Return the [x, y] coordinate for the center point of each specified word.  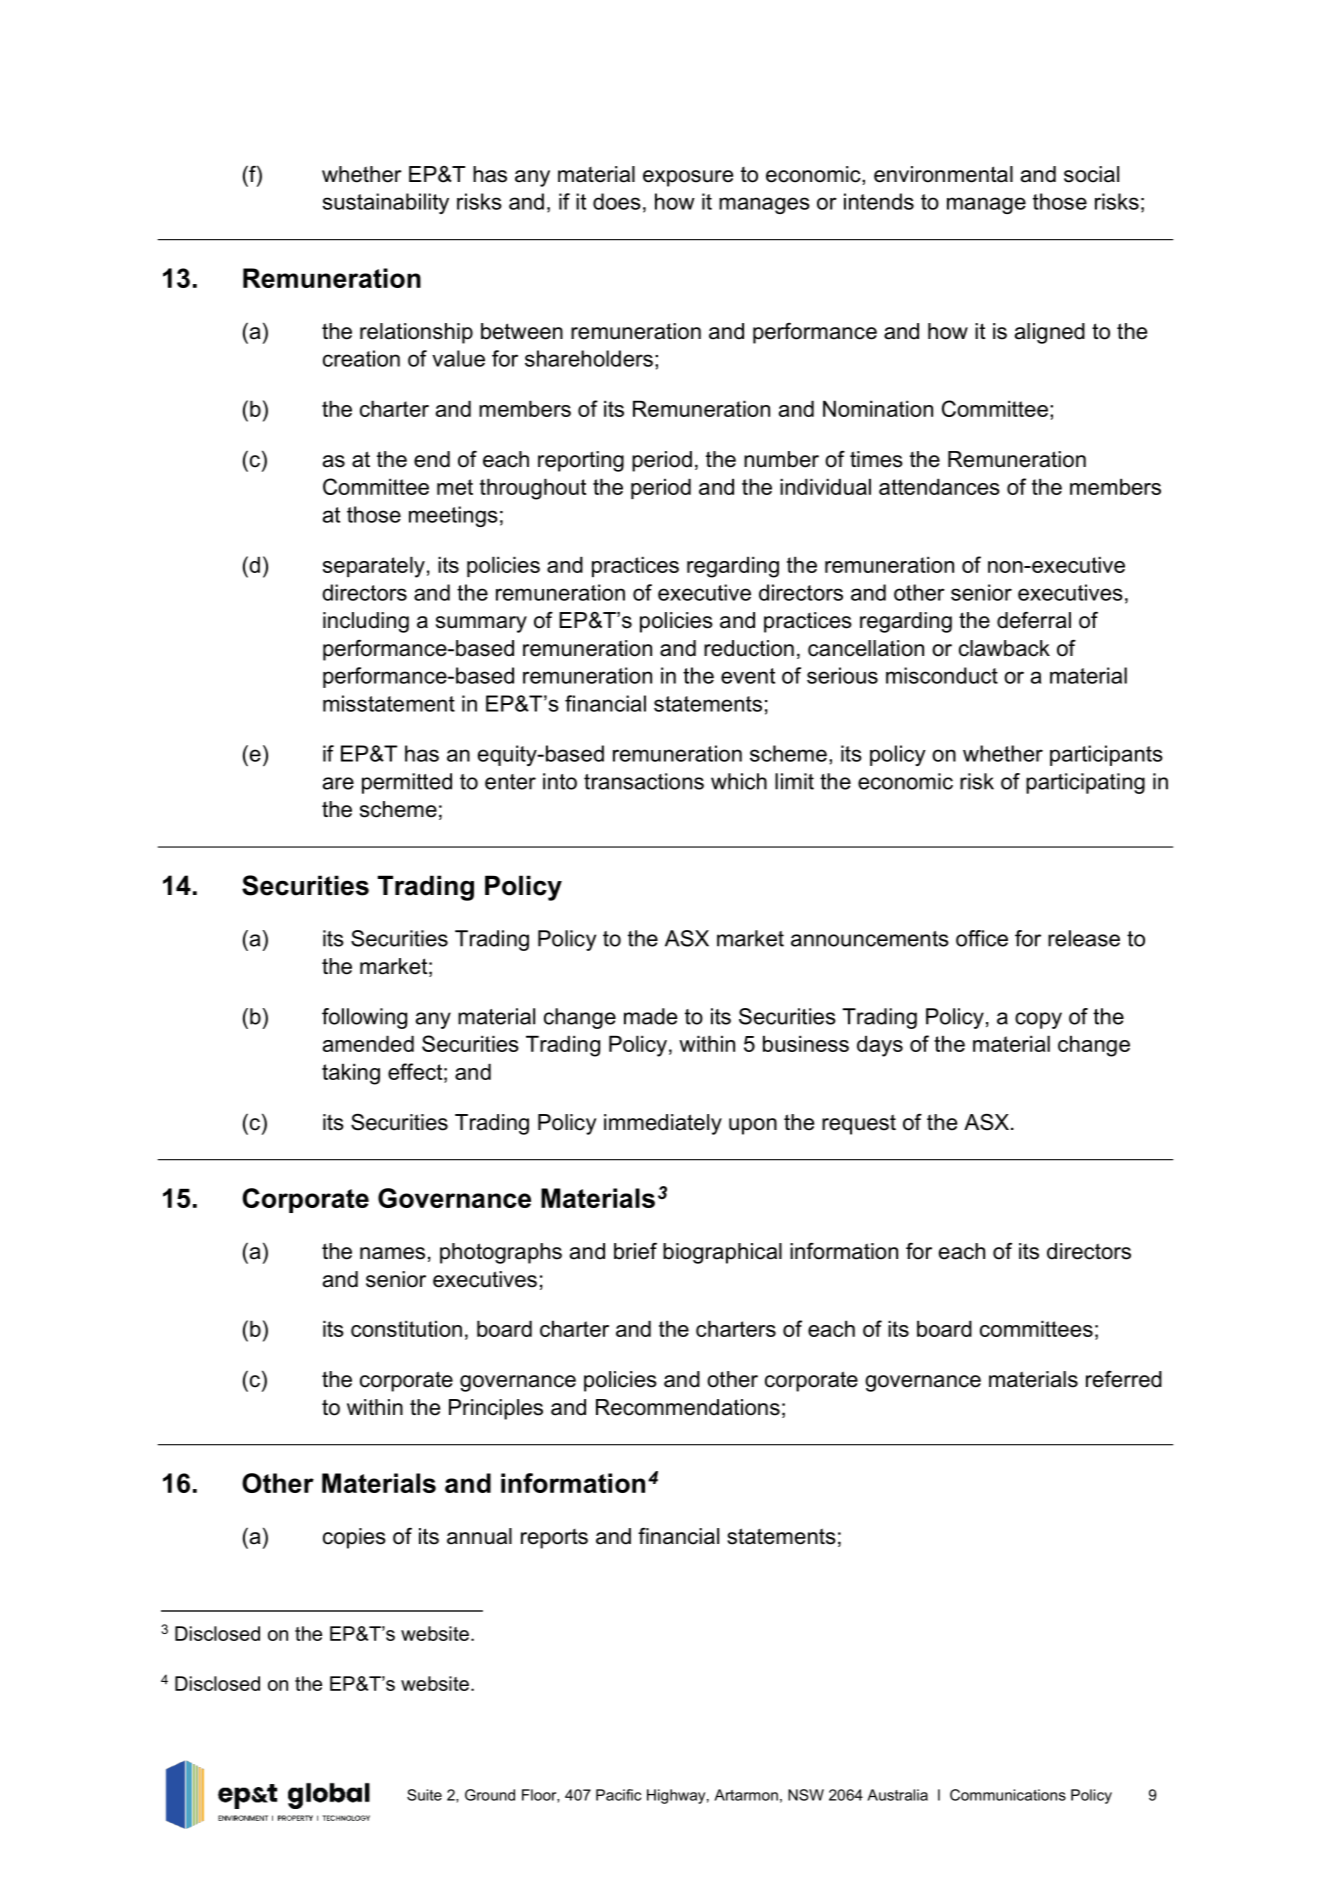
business [806, 1043]
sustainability [386, 203]
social [1091, 174]
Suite [424, 1795]
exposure [688, 178]
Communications [1008, 1795]
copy [1038, 1020]
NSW [806, 1795]
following [364, 1018]
